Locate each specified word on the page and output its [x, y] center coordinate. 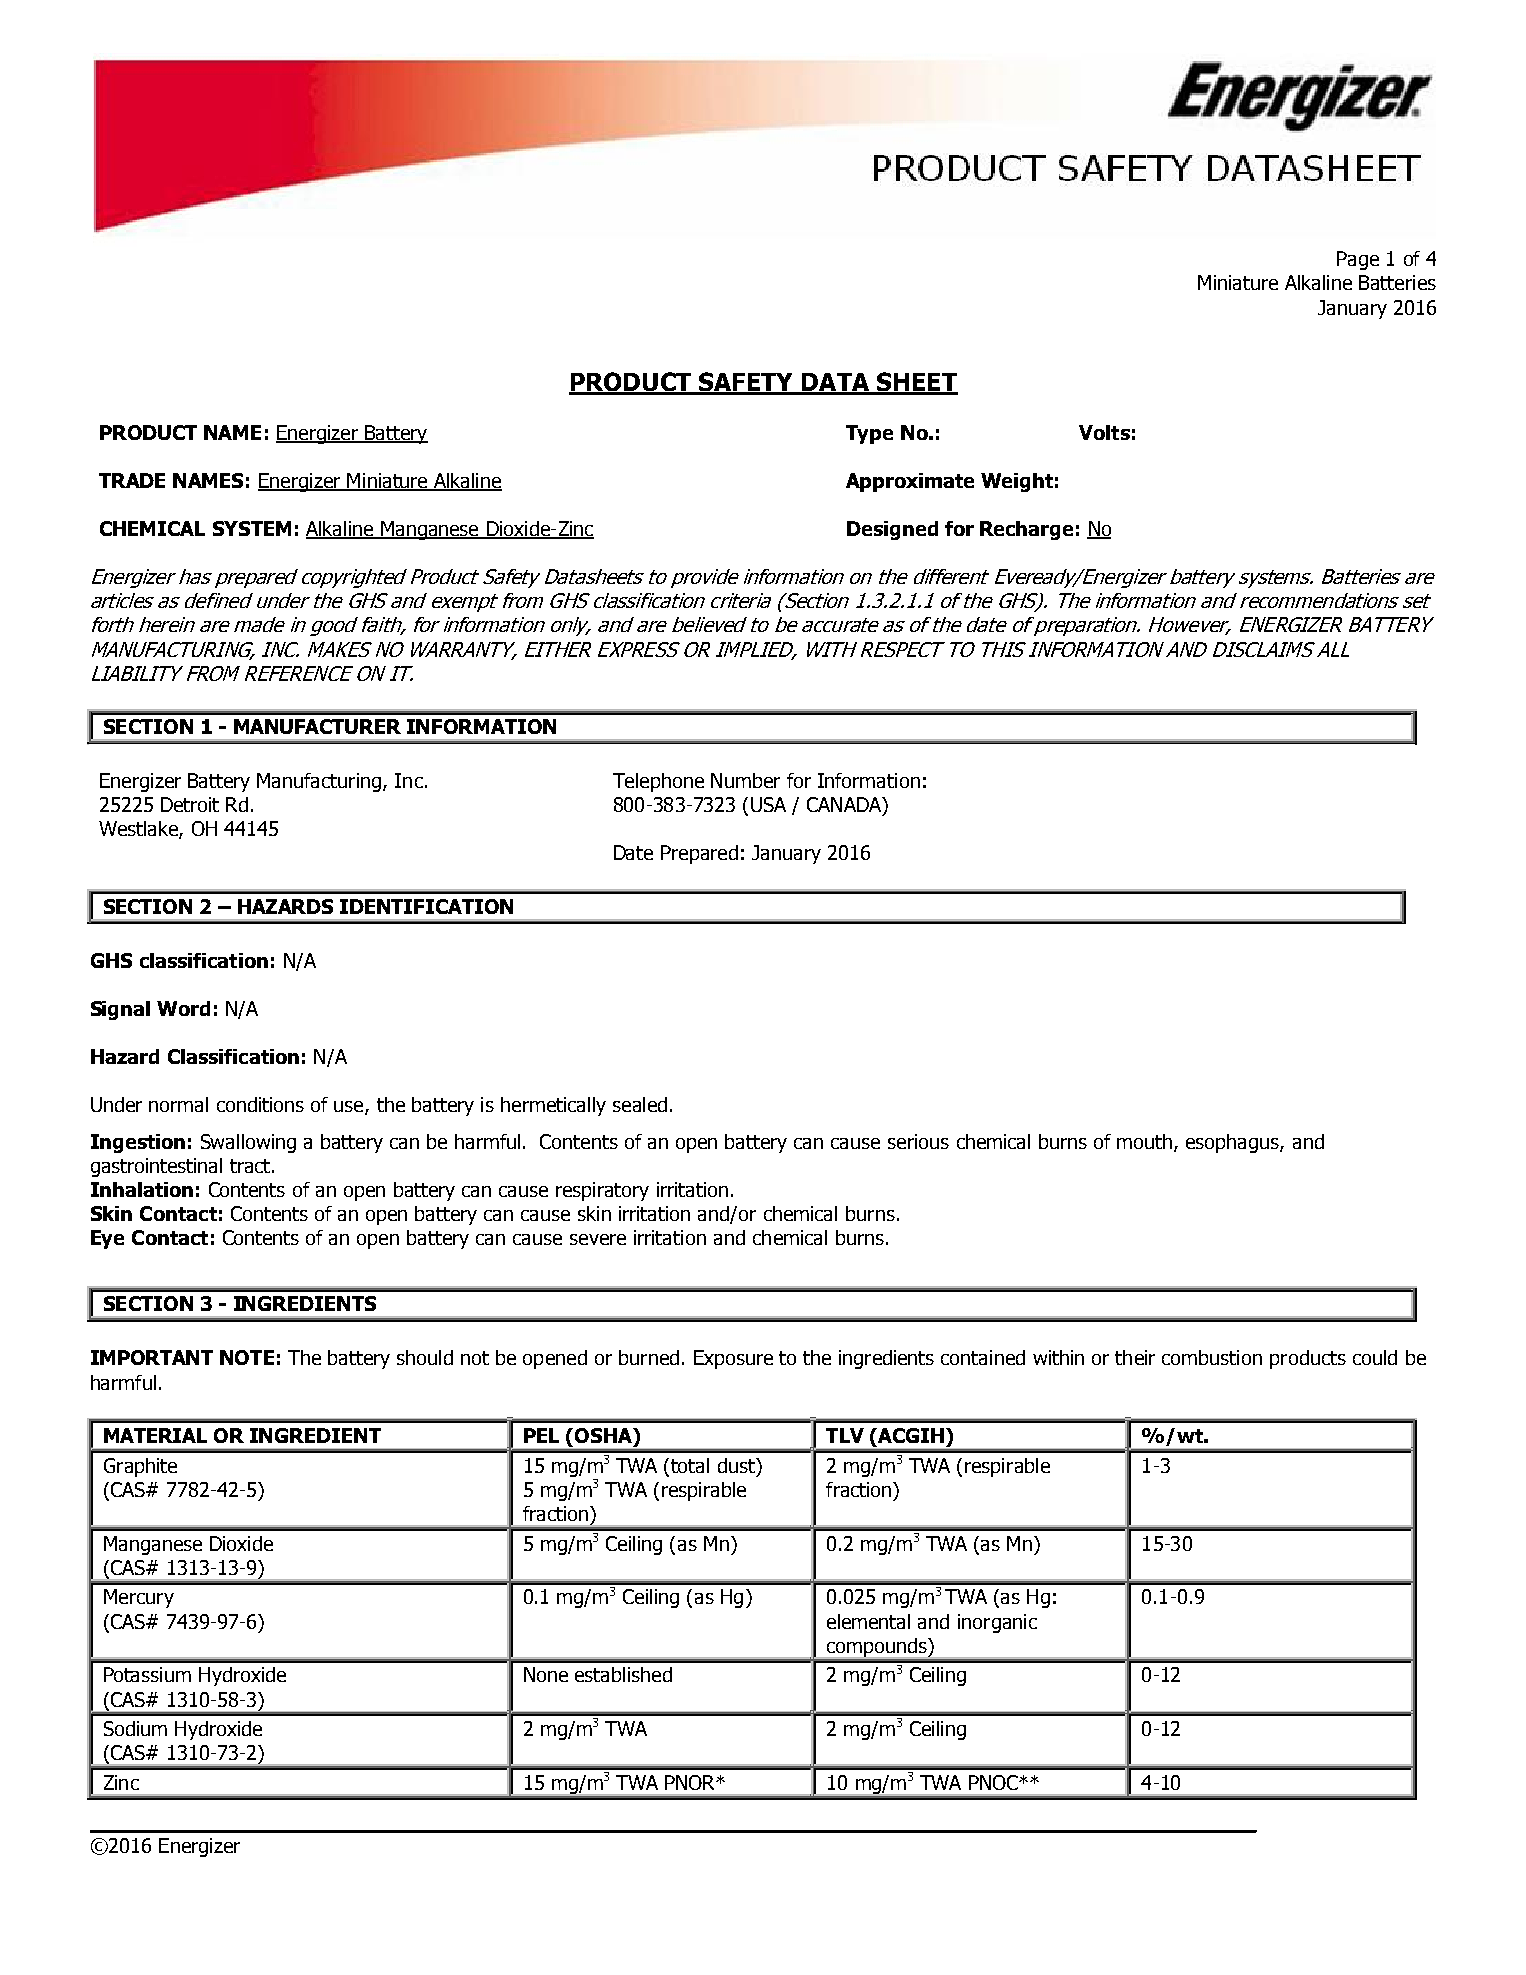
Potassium [147, 1674]
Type [869, 434]
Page [1358, 260]
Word [183, 1008]
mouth [1146, 1143]
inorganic [997, 1623]
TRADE [132, 480]
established [623, 1674]
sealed [640, 1104]
